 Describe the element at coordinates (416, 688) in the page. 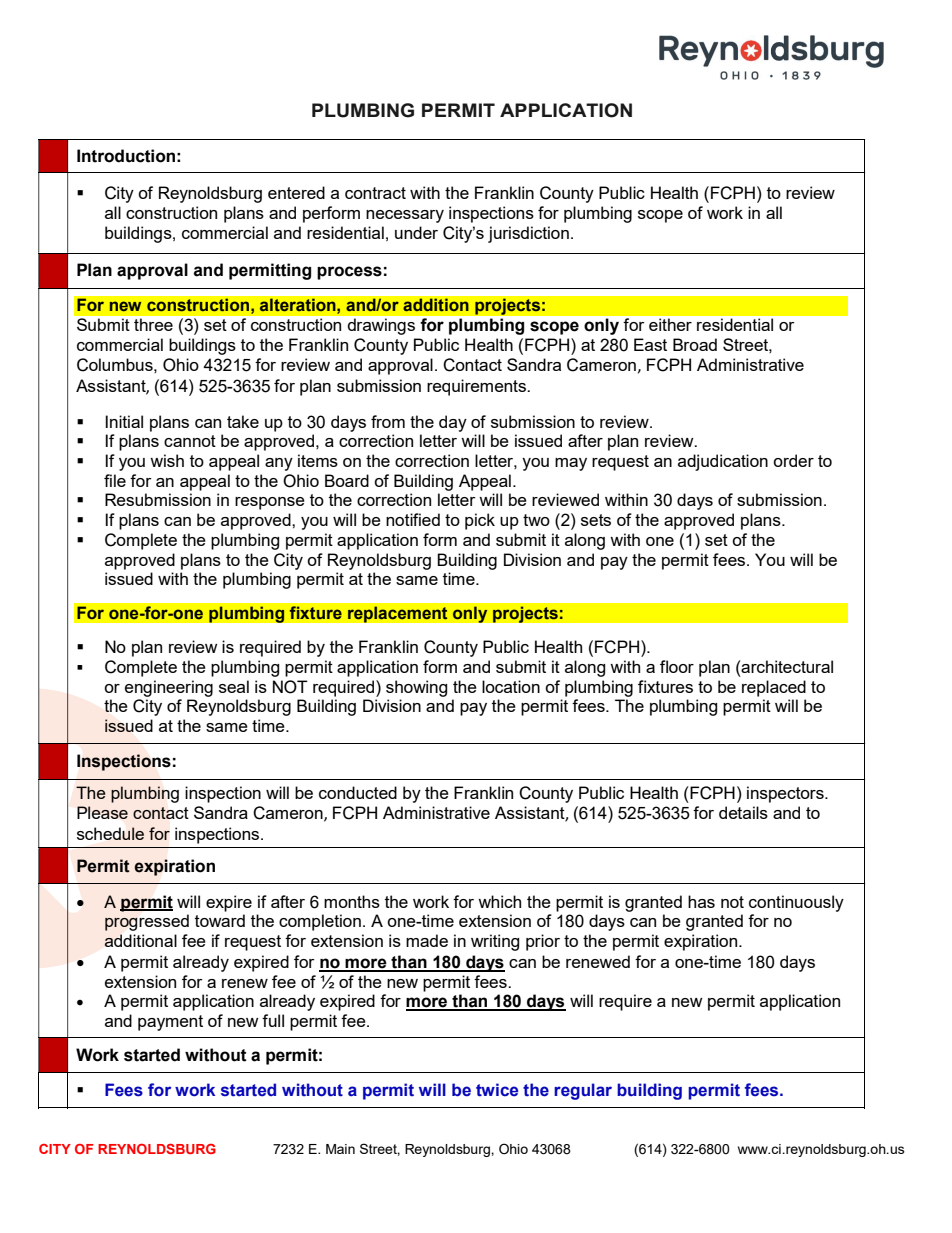

I see `showing` at that location.
